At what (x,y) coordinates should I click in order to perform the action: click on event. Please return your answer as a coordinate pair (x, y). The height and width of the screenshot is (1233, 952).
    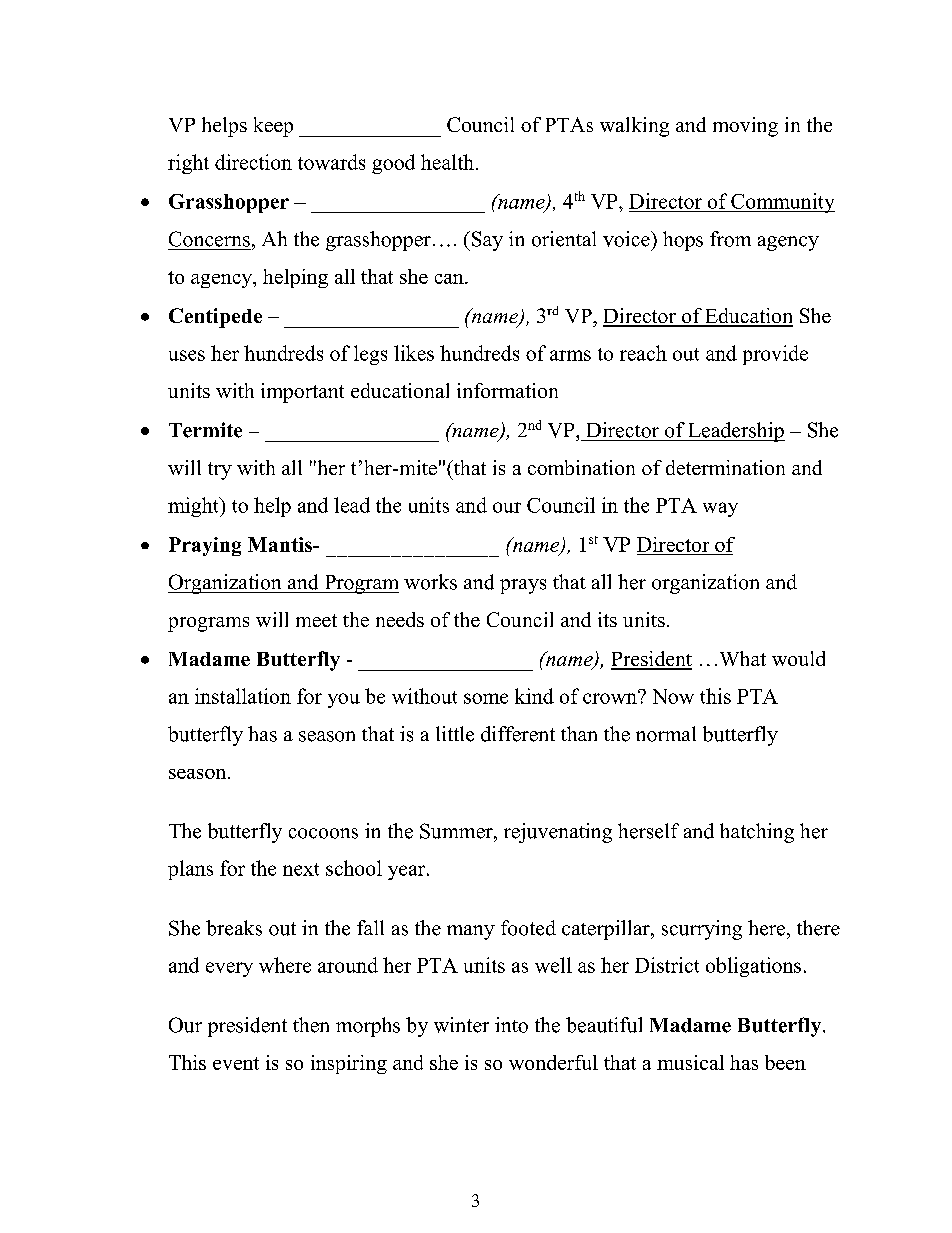
    Looking at the image, I should click on (236, 1063).
